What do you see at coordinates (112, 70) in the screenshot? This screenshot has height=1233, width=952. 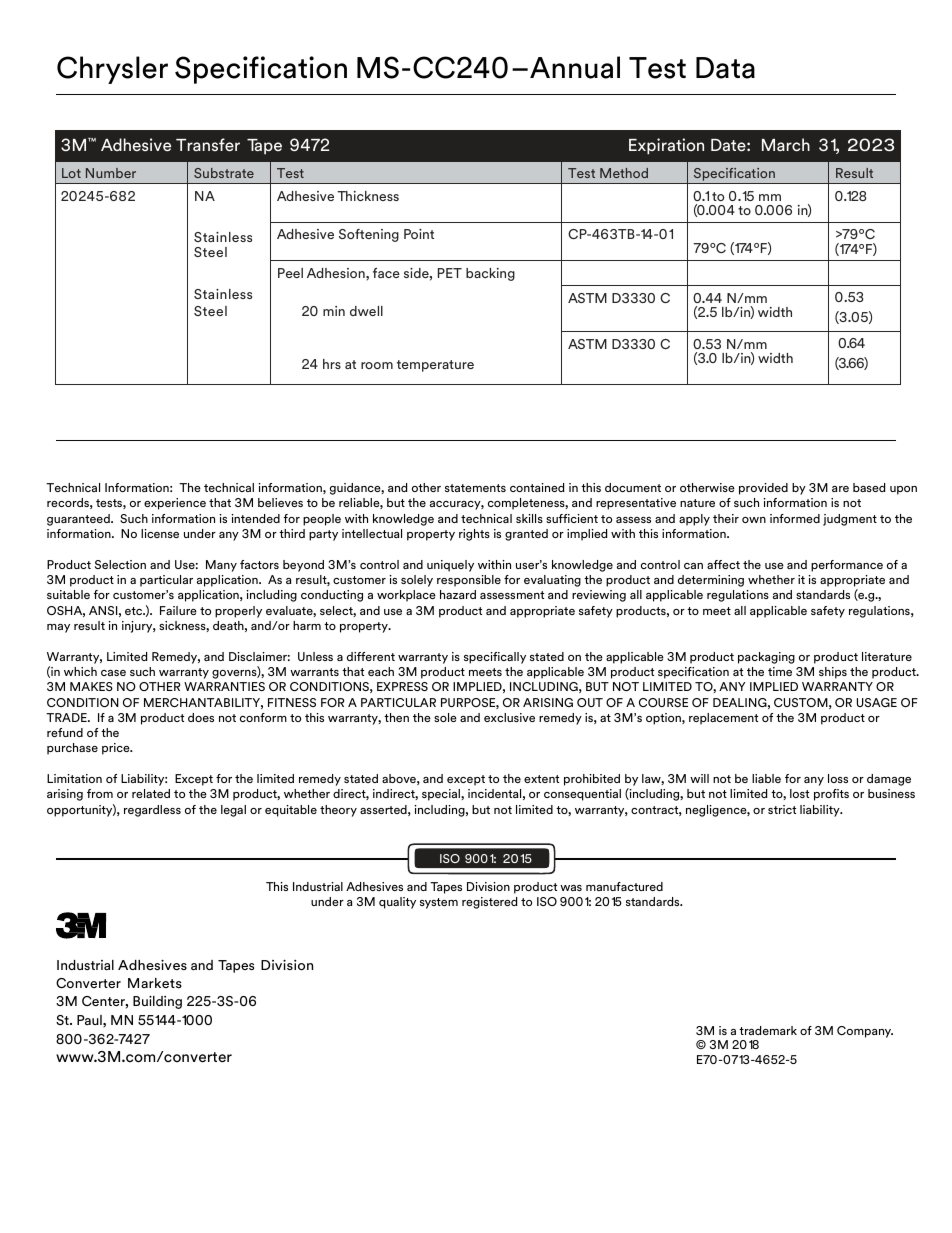 I see `Chrysler` at bounding box center [112, 70].
